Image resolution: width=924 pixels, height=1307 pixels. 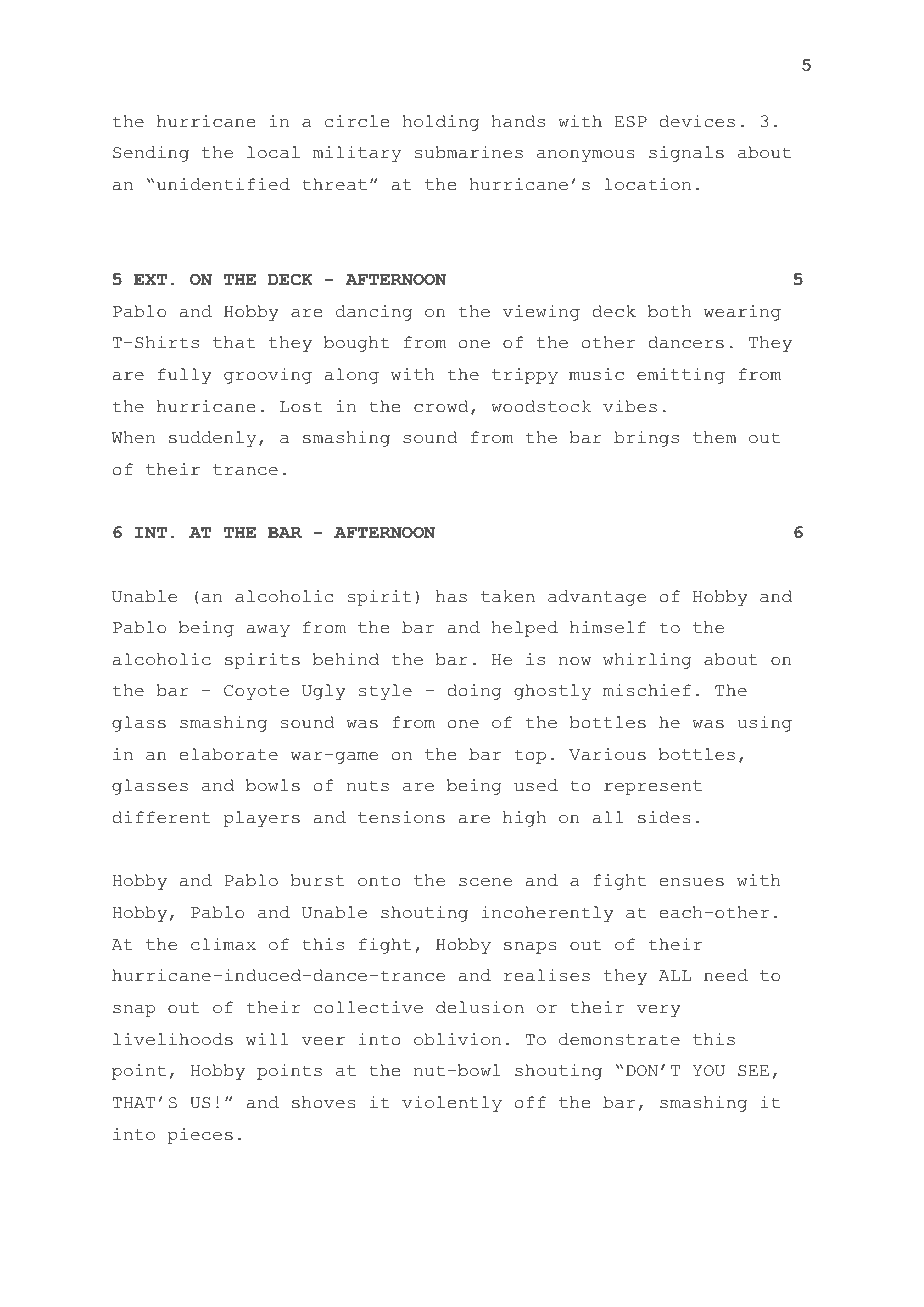 What do you see at coordinates (268, 631) in the page?
I see `away` at bounding box center [268, 631].
